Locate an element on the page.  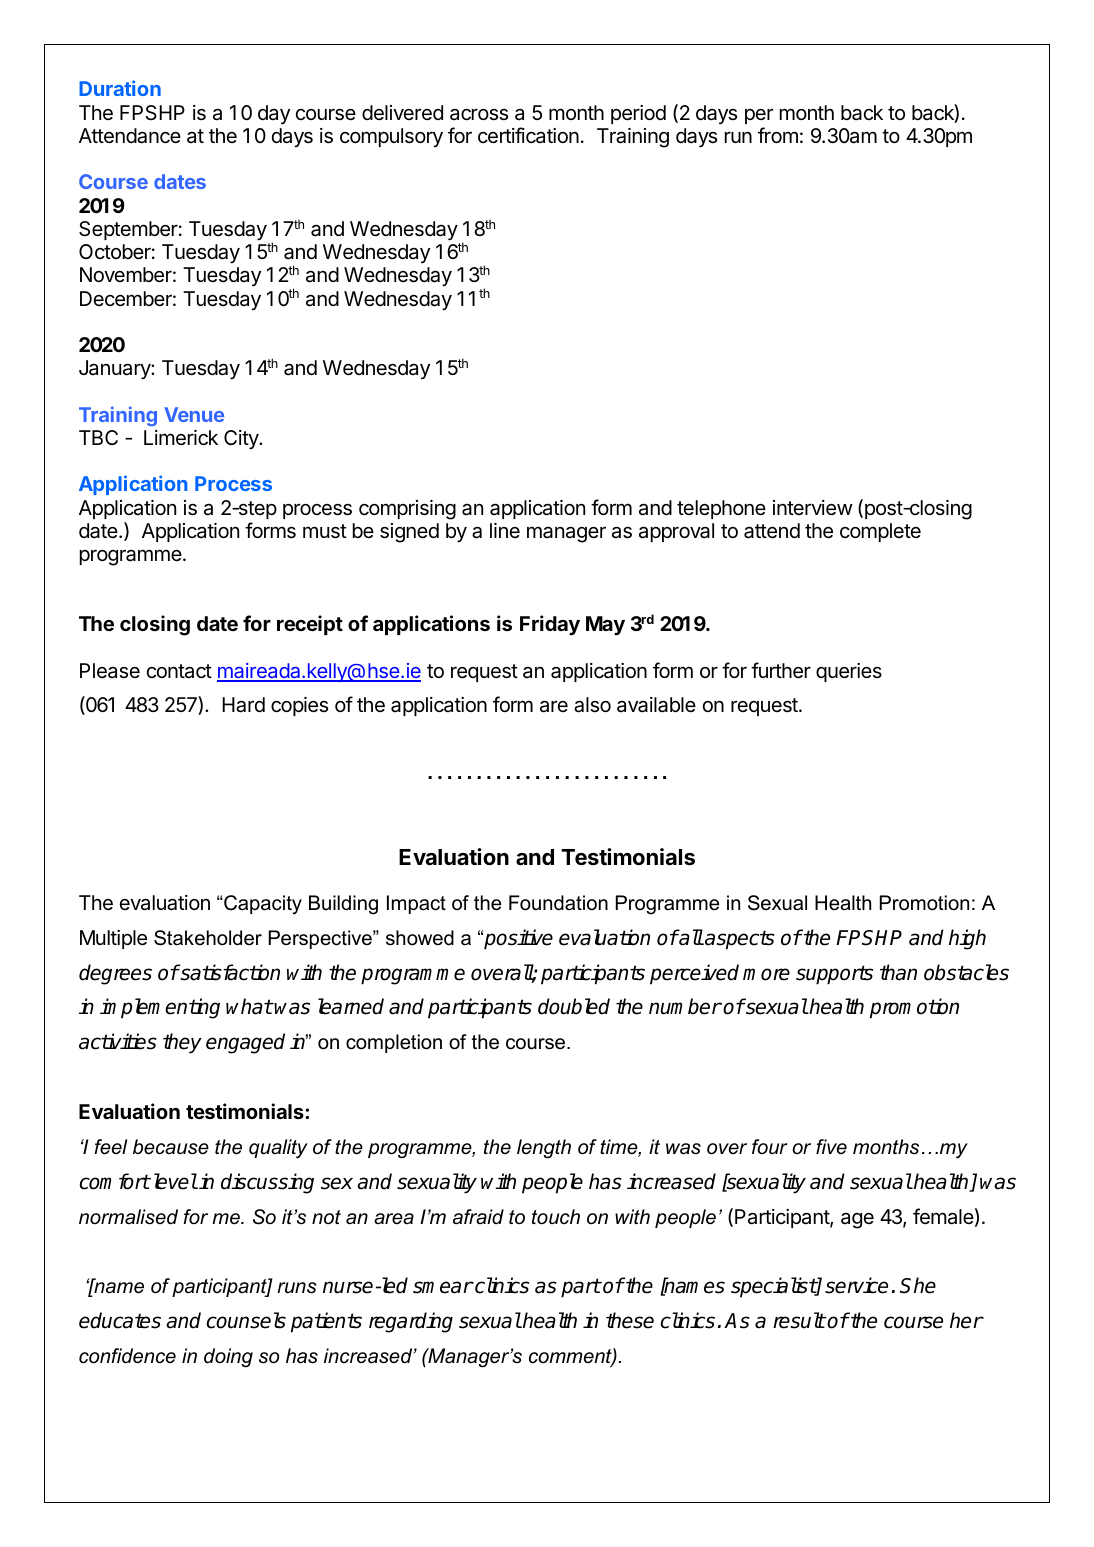
complete is located at coordinates (880, 532).
